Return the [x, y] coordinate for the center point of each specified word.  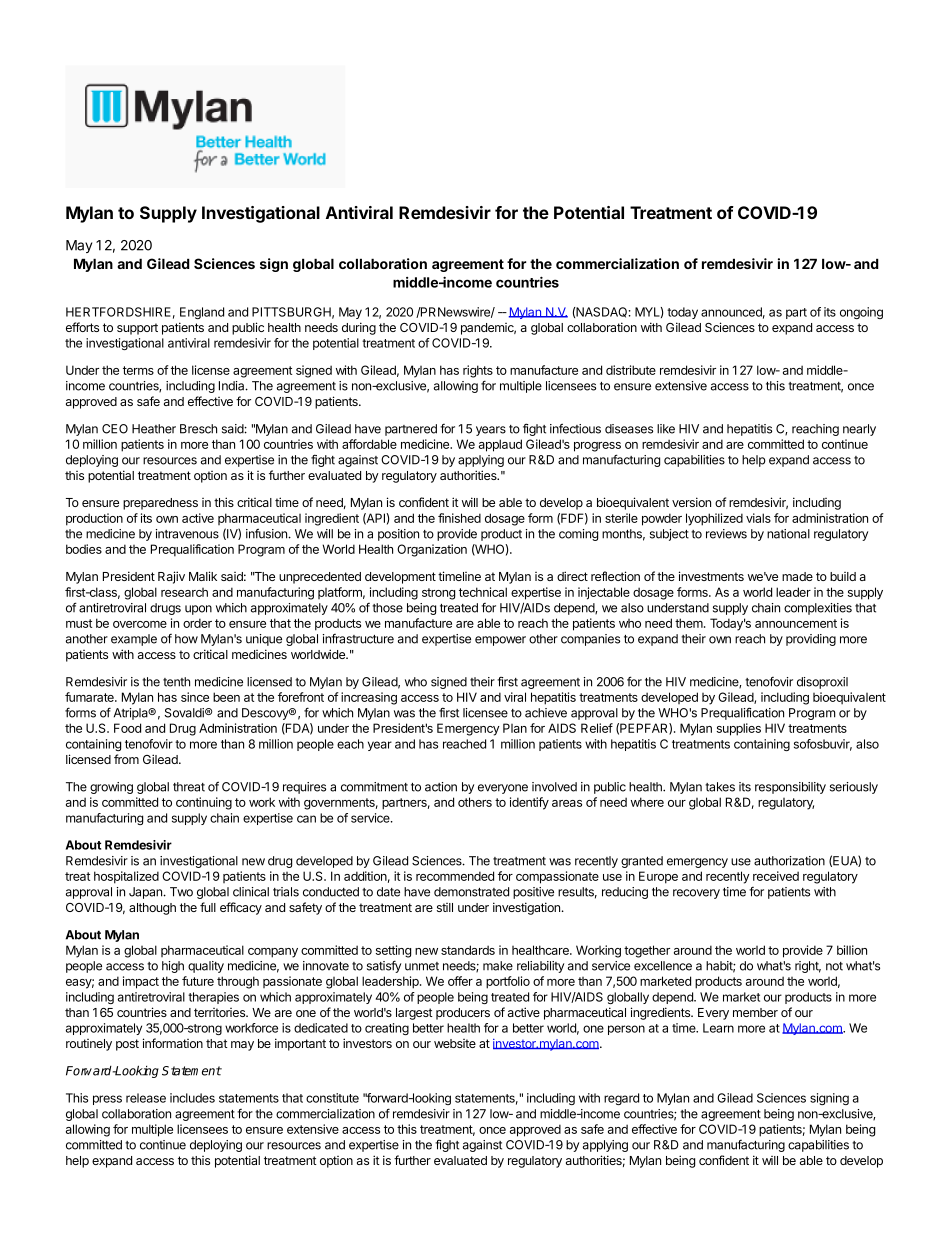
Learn [718, 1028]
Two [181, 892]
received [776, 876]
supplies [739, 729]
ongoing [861, 313]
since [195, 697]
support [137, 329]
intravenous [187, 534]
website [455, 1043]
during [359, 328]
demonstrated [471, 892]
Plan [515, 728]
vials [758, 518]
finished [459, 518]
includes [192, 1098]
